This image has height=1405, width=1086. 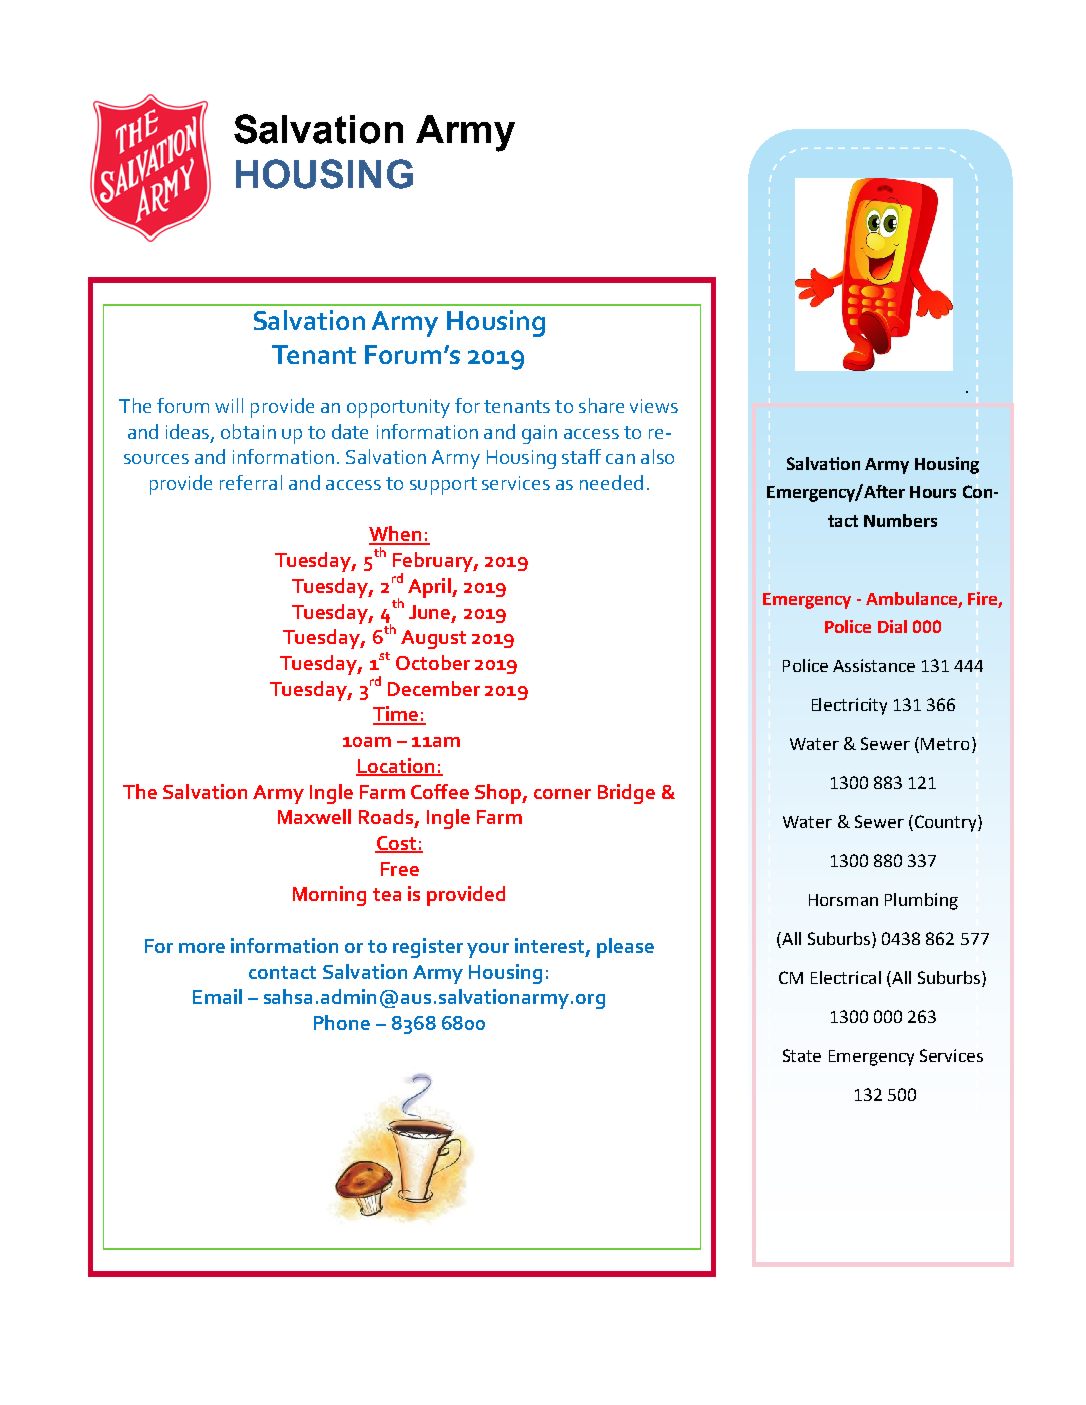 I want to click on obtain, so click(x=248, y=431).
